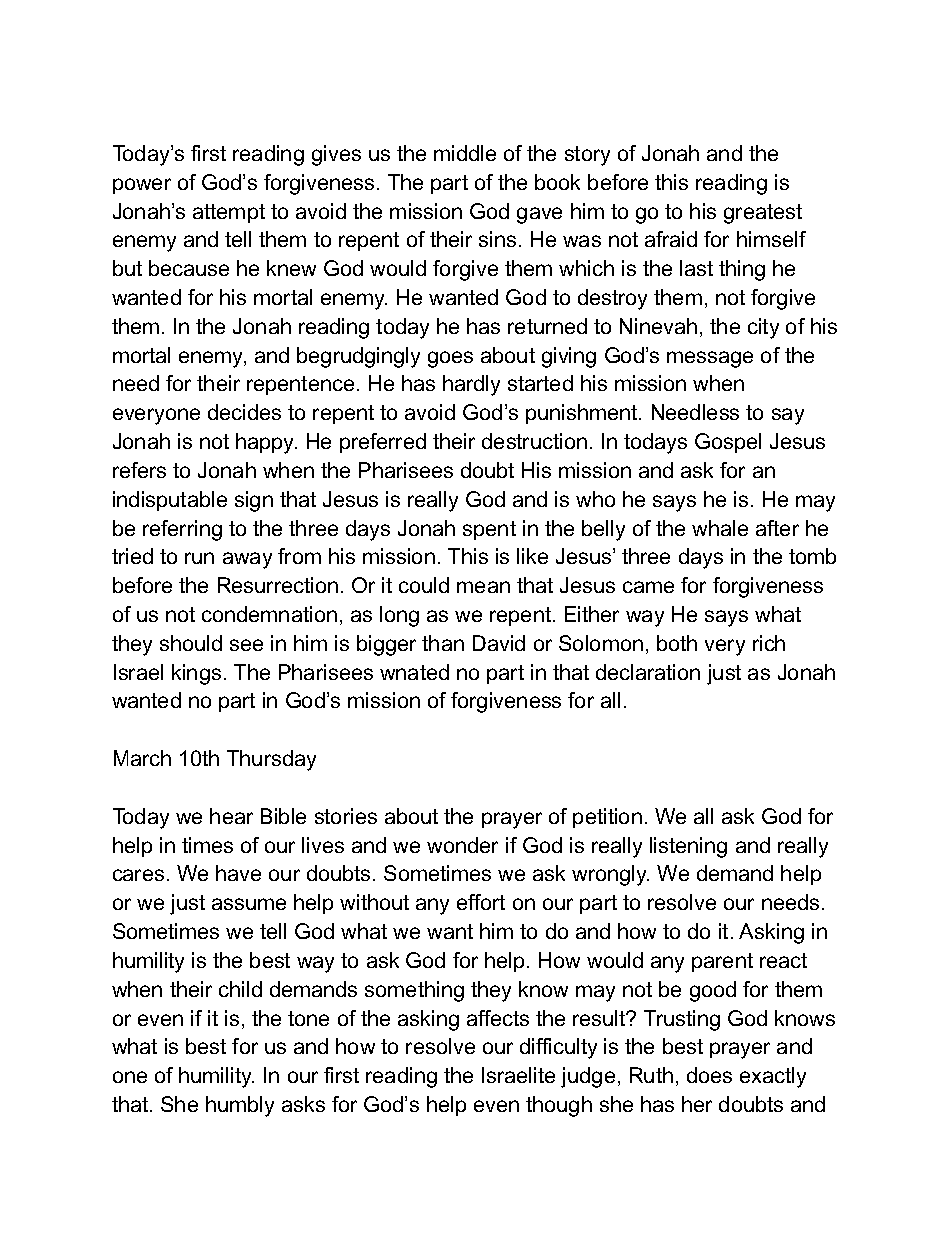 This image has height=1233, width=952. I want to click on should, so click(191, 643).
